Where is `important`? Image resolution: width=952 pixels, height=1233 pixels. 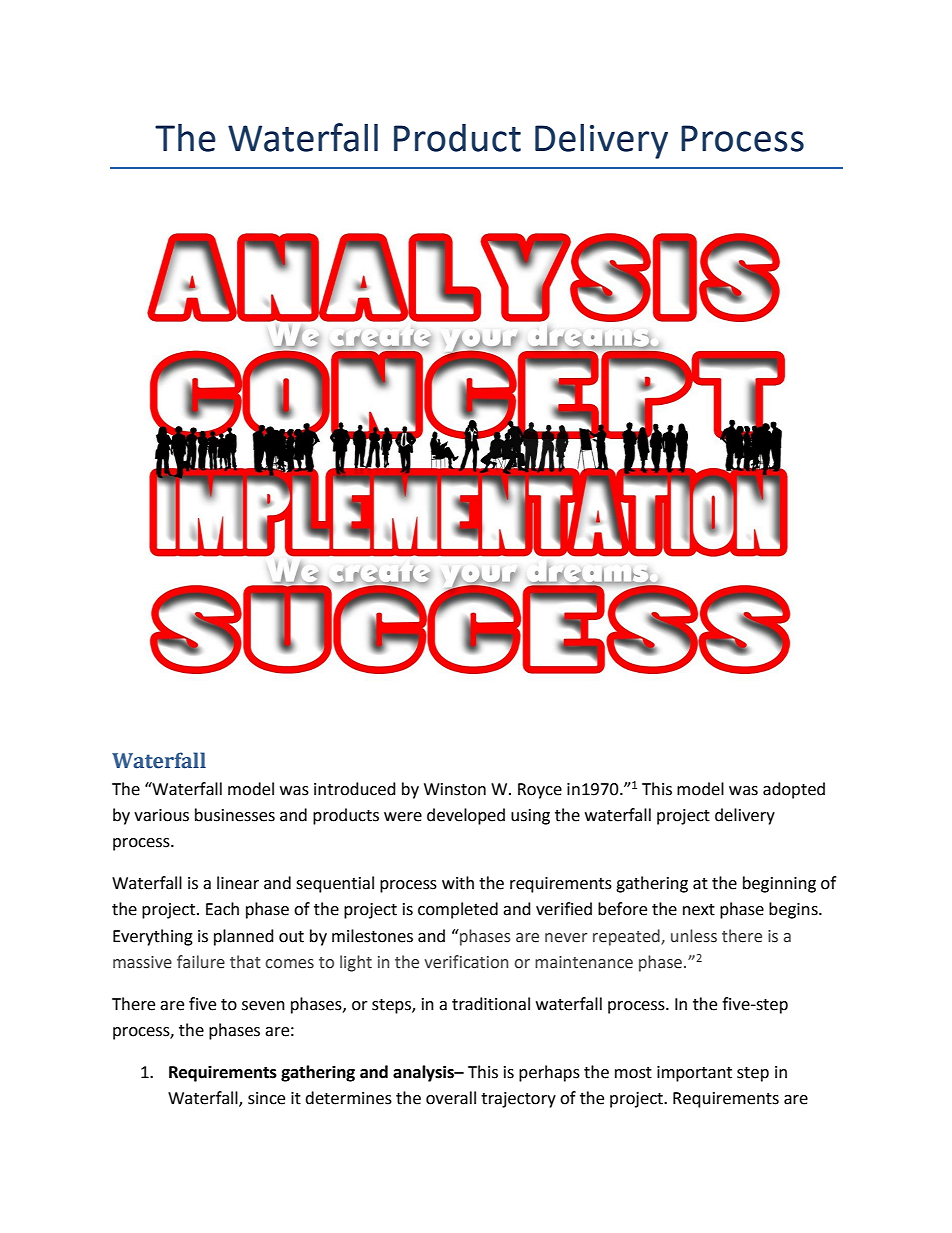
important is located at coordinates (694, 1074).
